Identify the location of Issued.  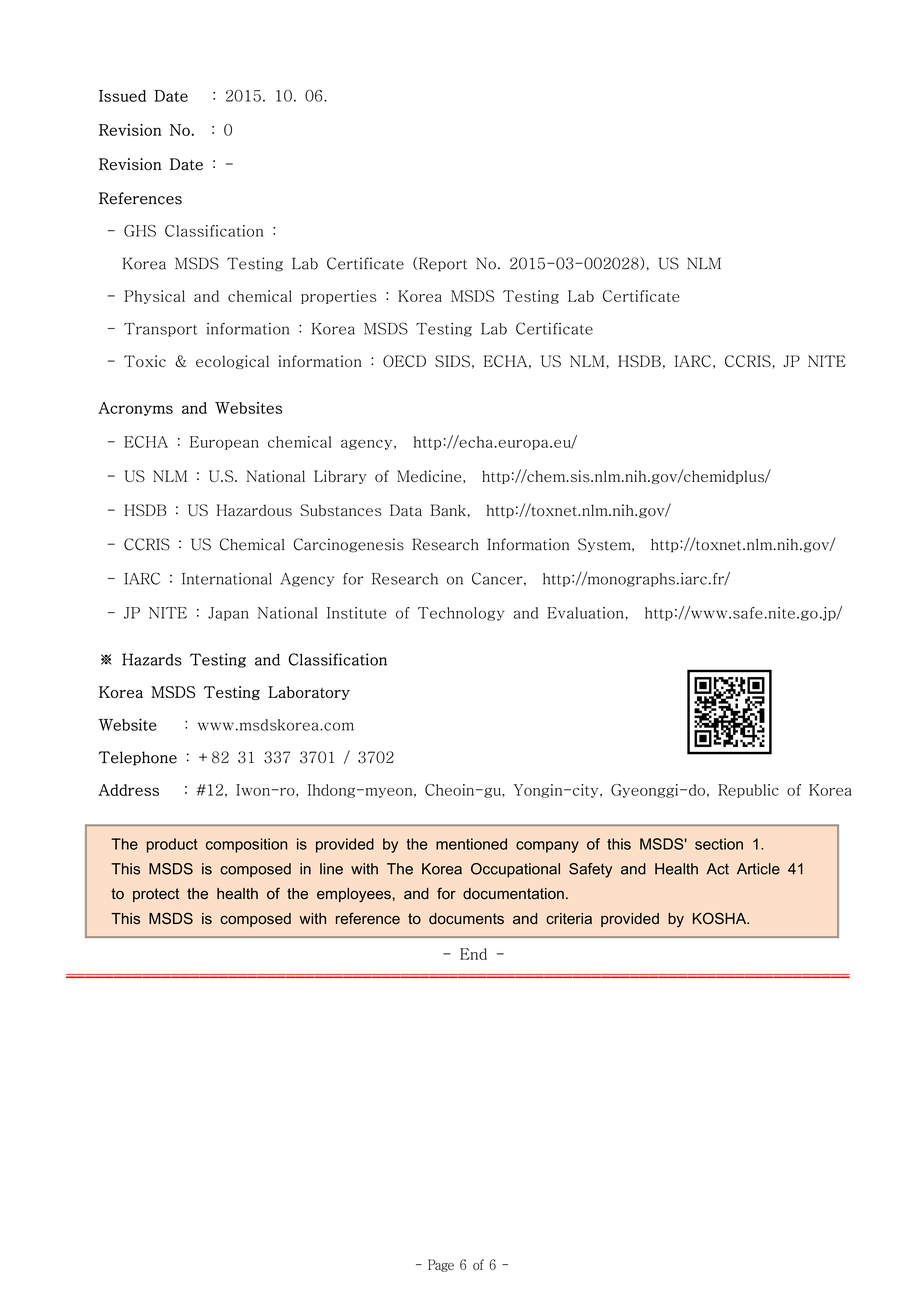
(122, 96).
